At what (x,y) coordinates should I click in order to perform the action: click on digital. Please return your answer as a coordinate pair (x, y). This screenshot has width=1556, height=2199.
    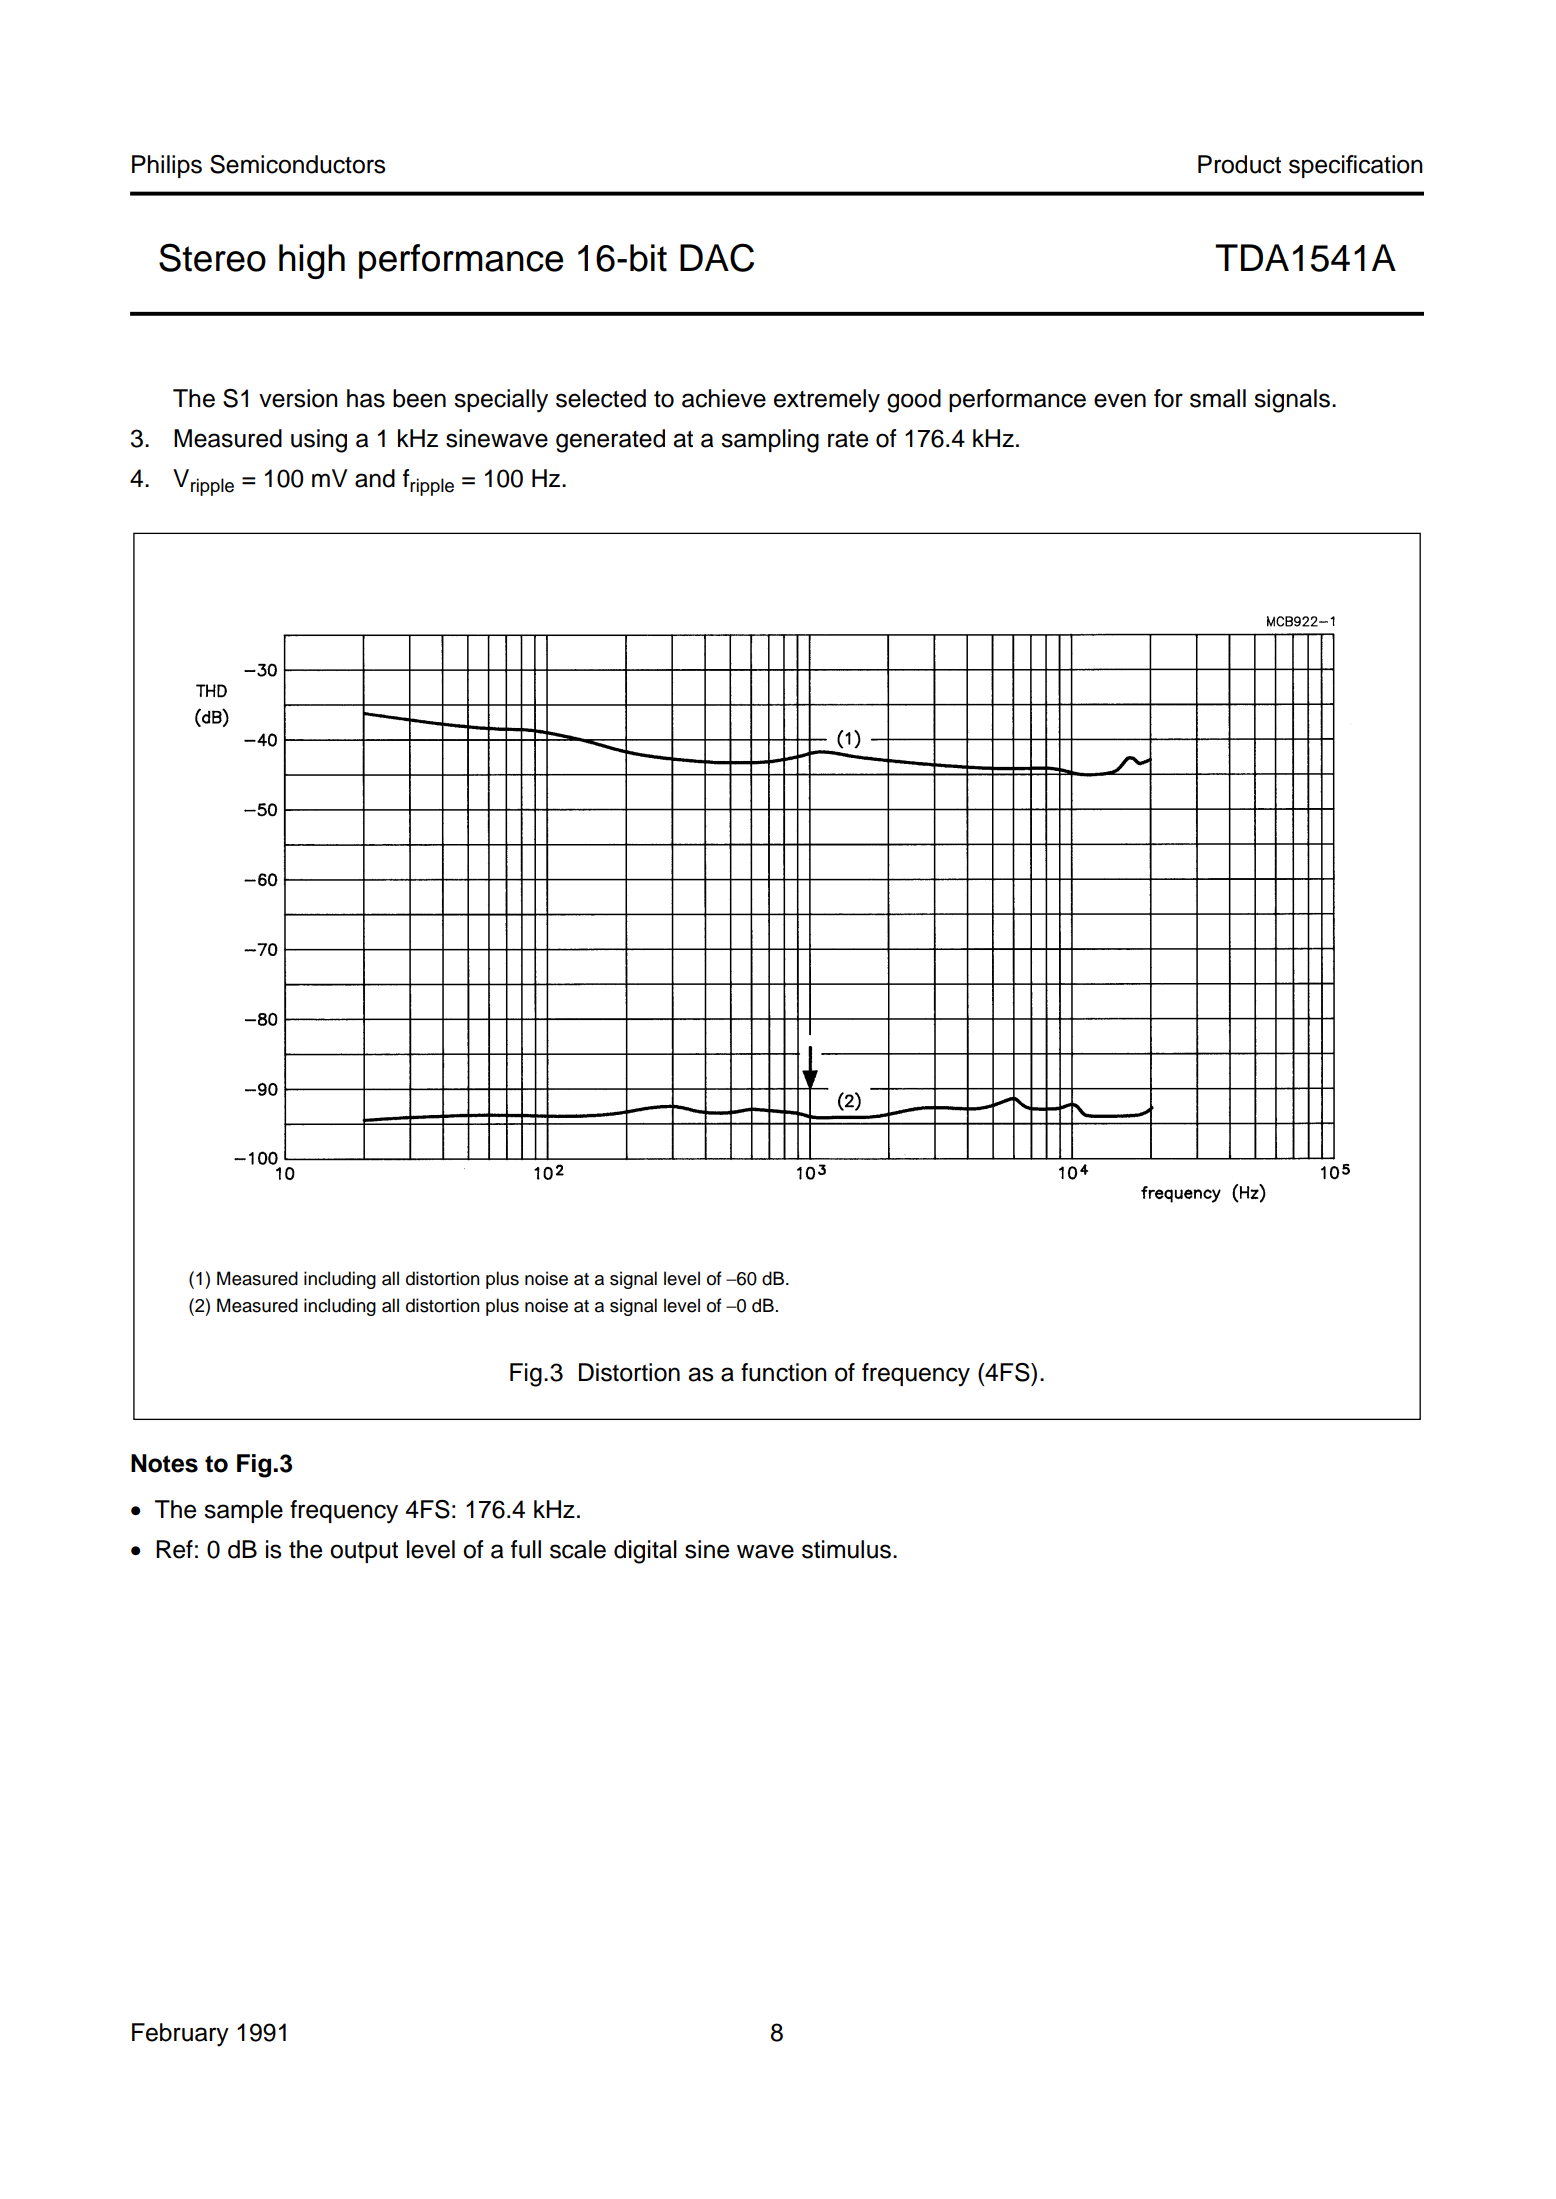
    Looking at the image, I should click on (645, 1552).
